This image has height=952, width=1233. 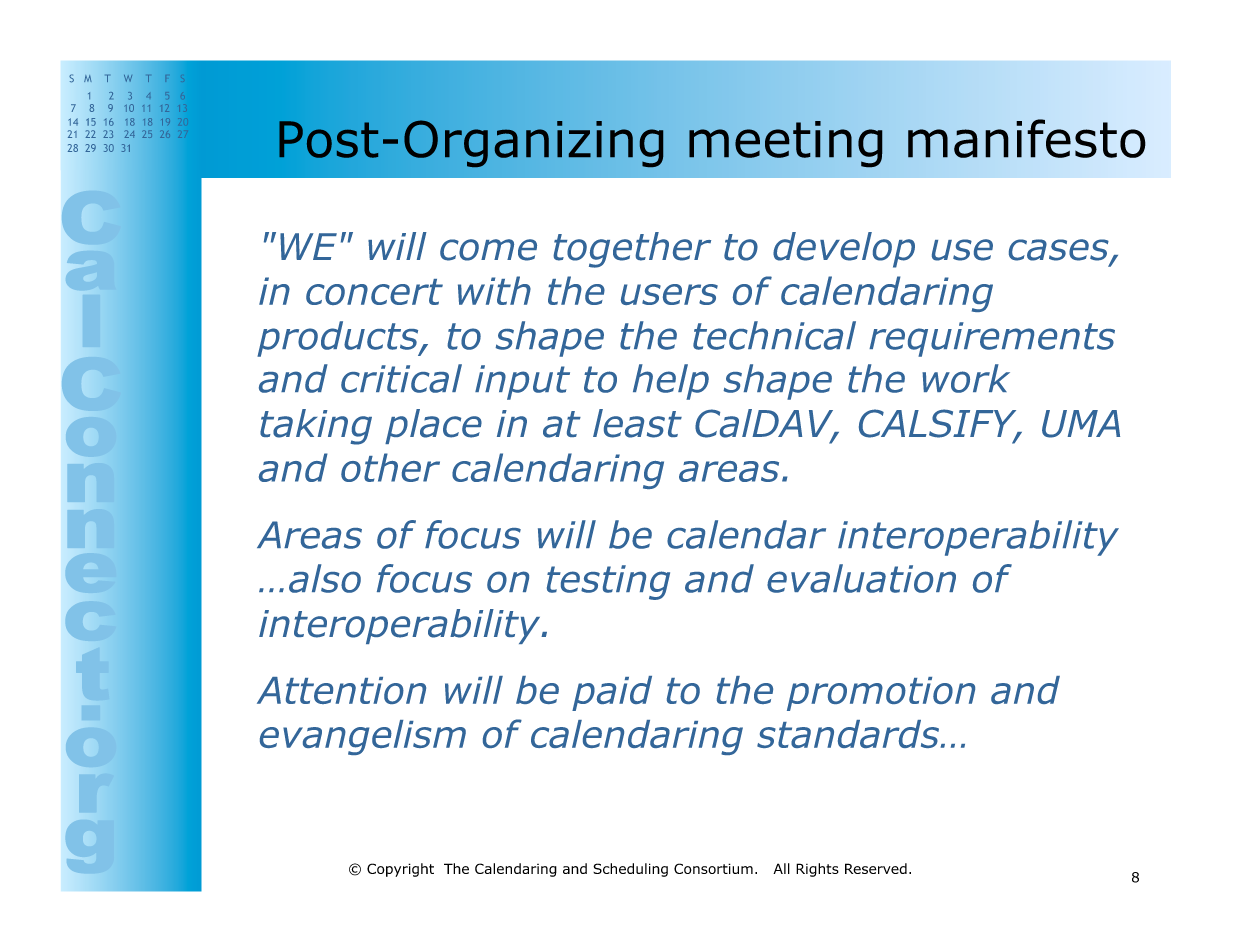 What do you see at coordinates (713, 868) in the image?
I see `Consortium` at bounding box center [713, 868].
